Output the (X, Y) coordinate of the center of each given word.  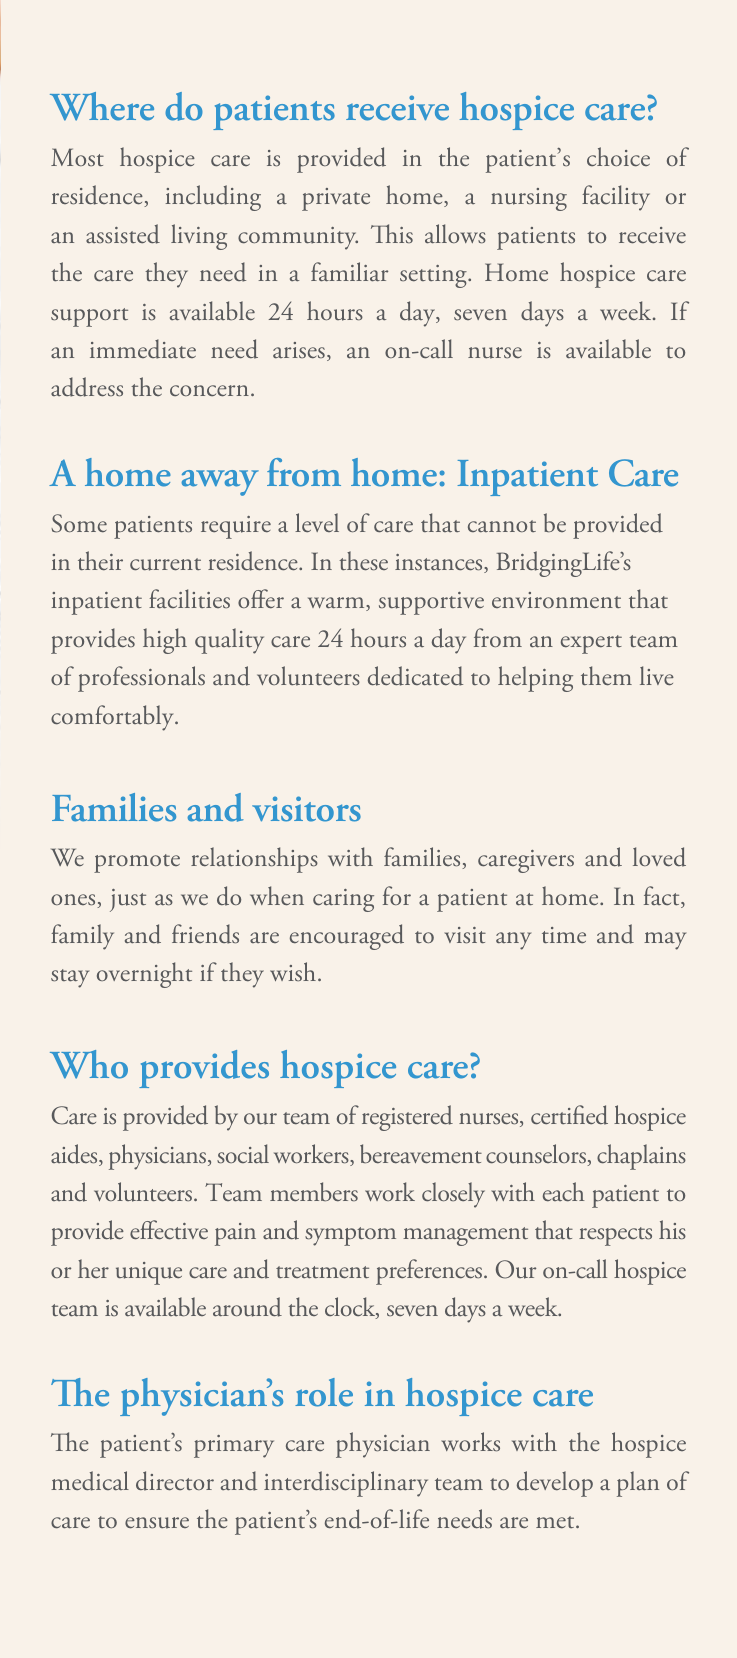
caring (343, 900)
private (336, 199)
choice (618, 157)
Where (102, 106)
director (175, 1481)
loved (659, 857)
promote (137, 863)
